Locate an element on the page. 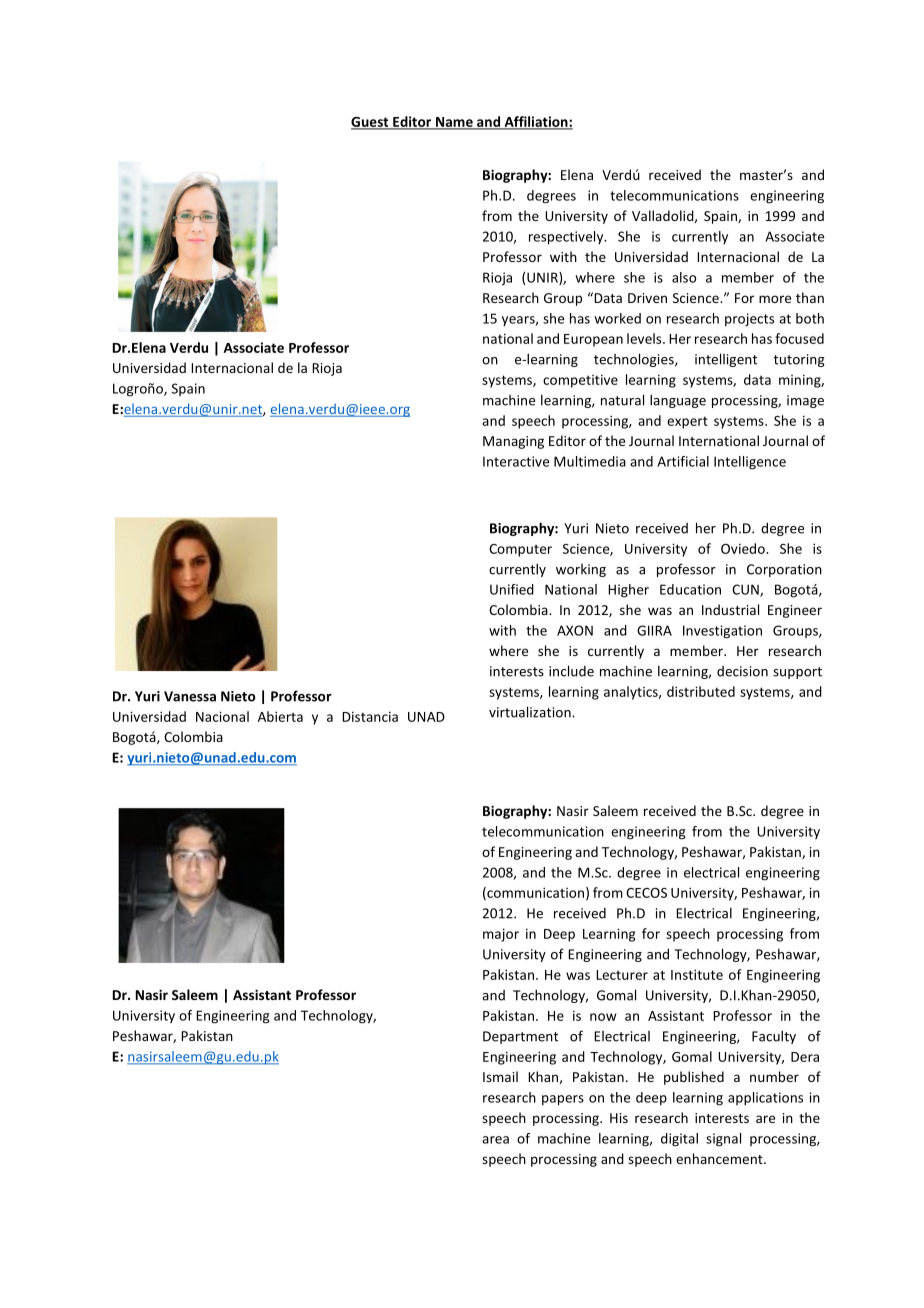 The height and width of the image is (1308, 924). Investigation is located at coordinates (722, 632).
